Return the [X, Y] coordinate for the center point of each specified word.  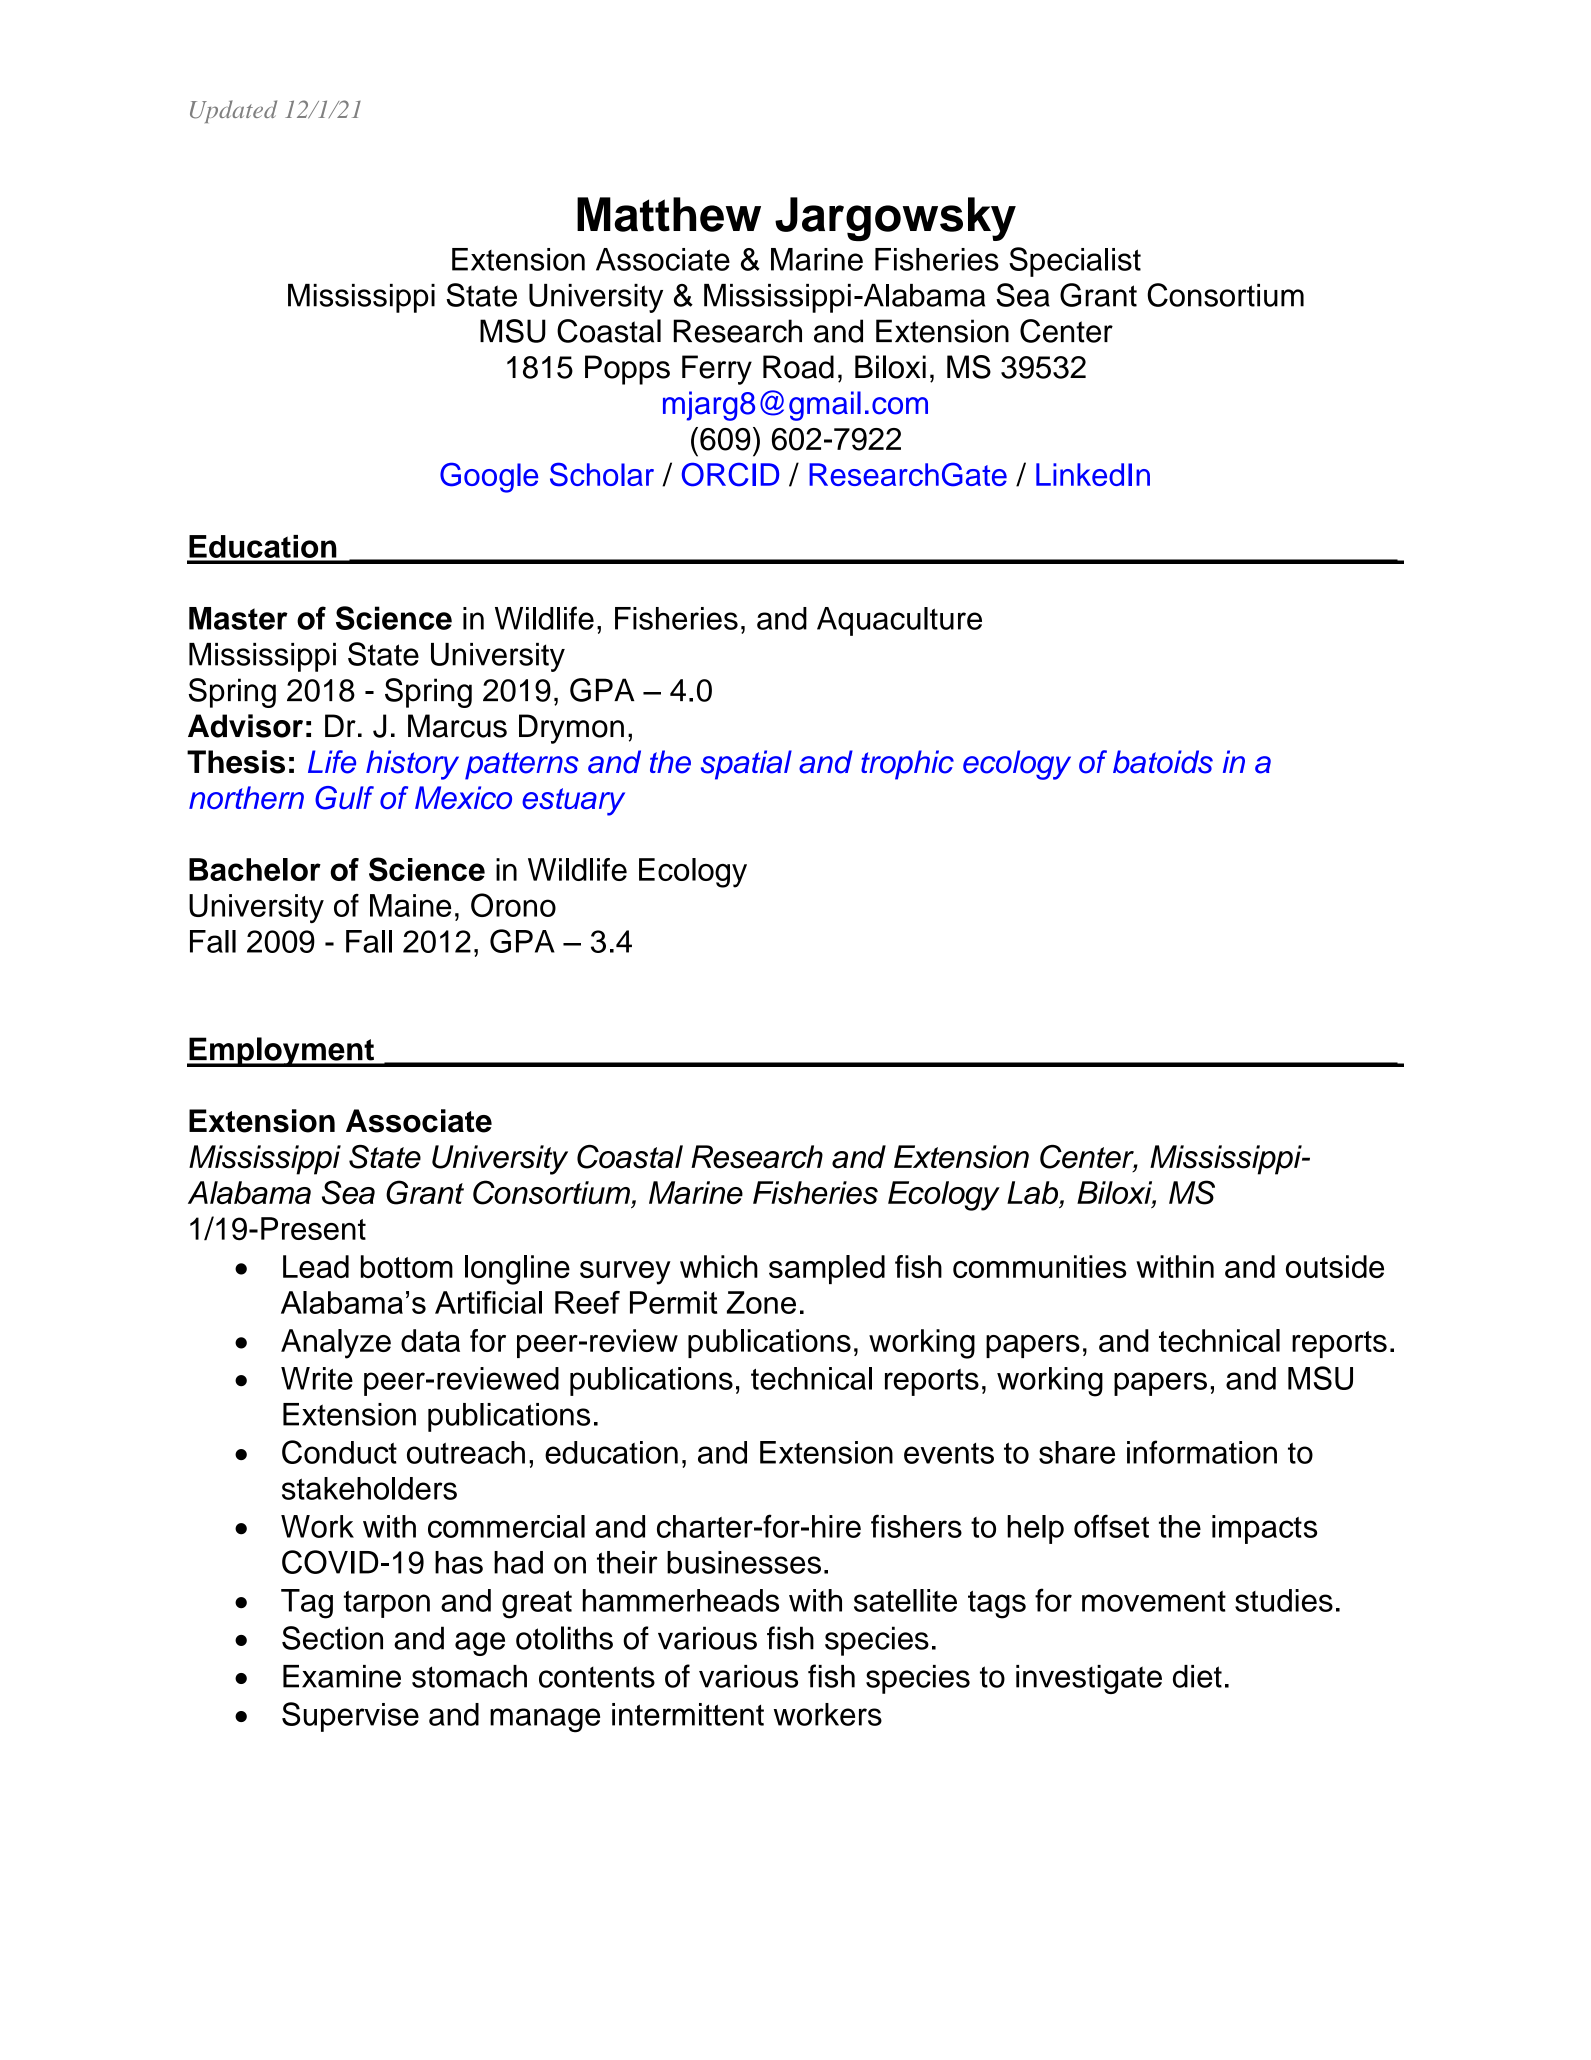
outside [1335, 1266]
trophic [907, 765]
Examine [342, 1676]
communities [1039, 1266]
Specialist [1075, 262]
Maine [410, 905]
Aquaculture [899, 621]
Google [489, 477]
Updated [233, 111]
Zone [761, 1302]
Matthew [669, 214]
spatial [746, 765]
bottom [407, 1266]
